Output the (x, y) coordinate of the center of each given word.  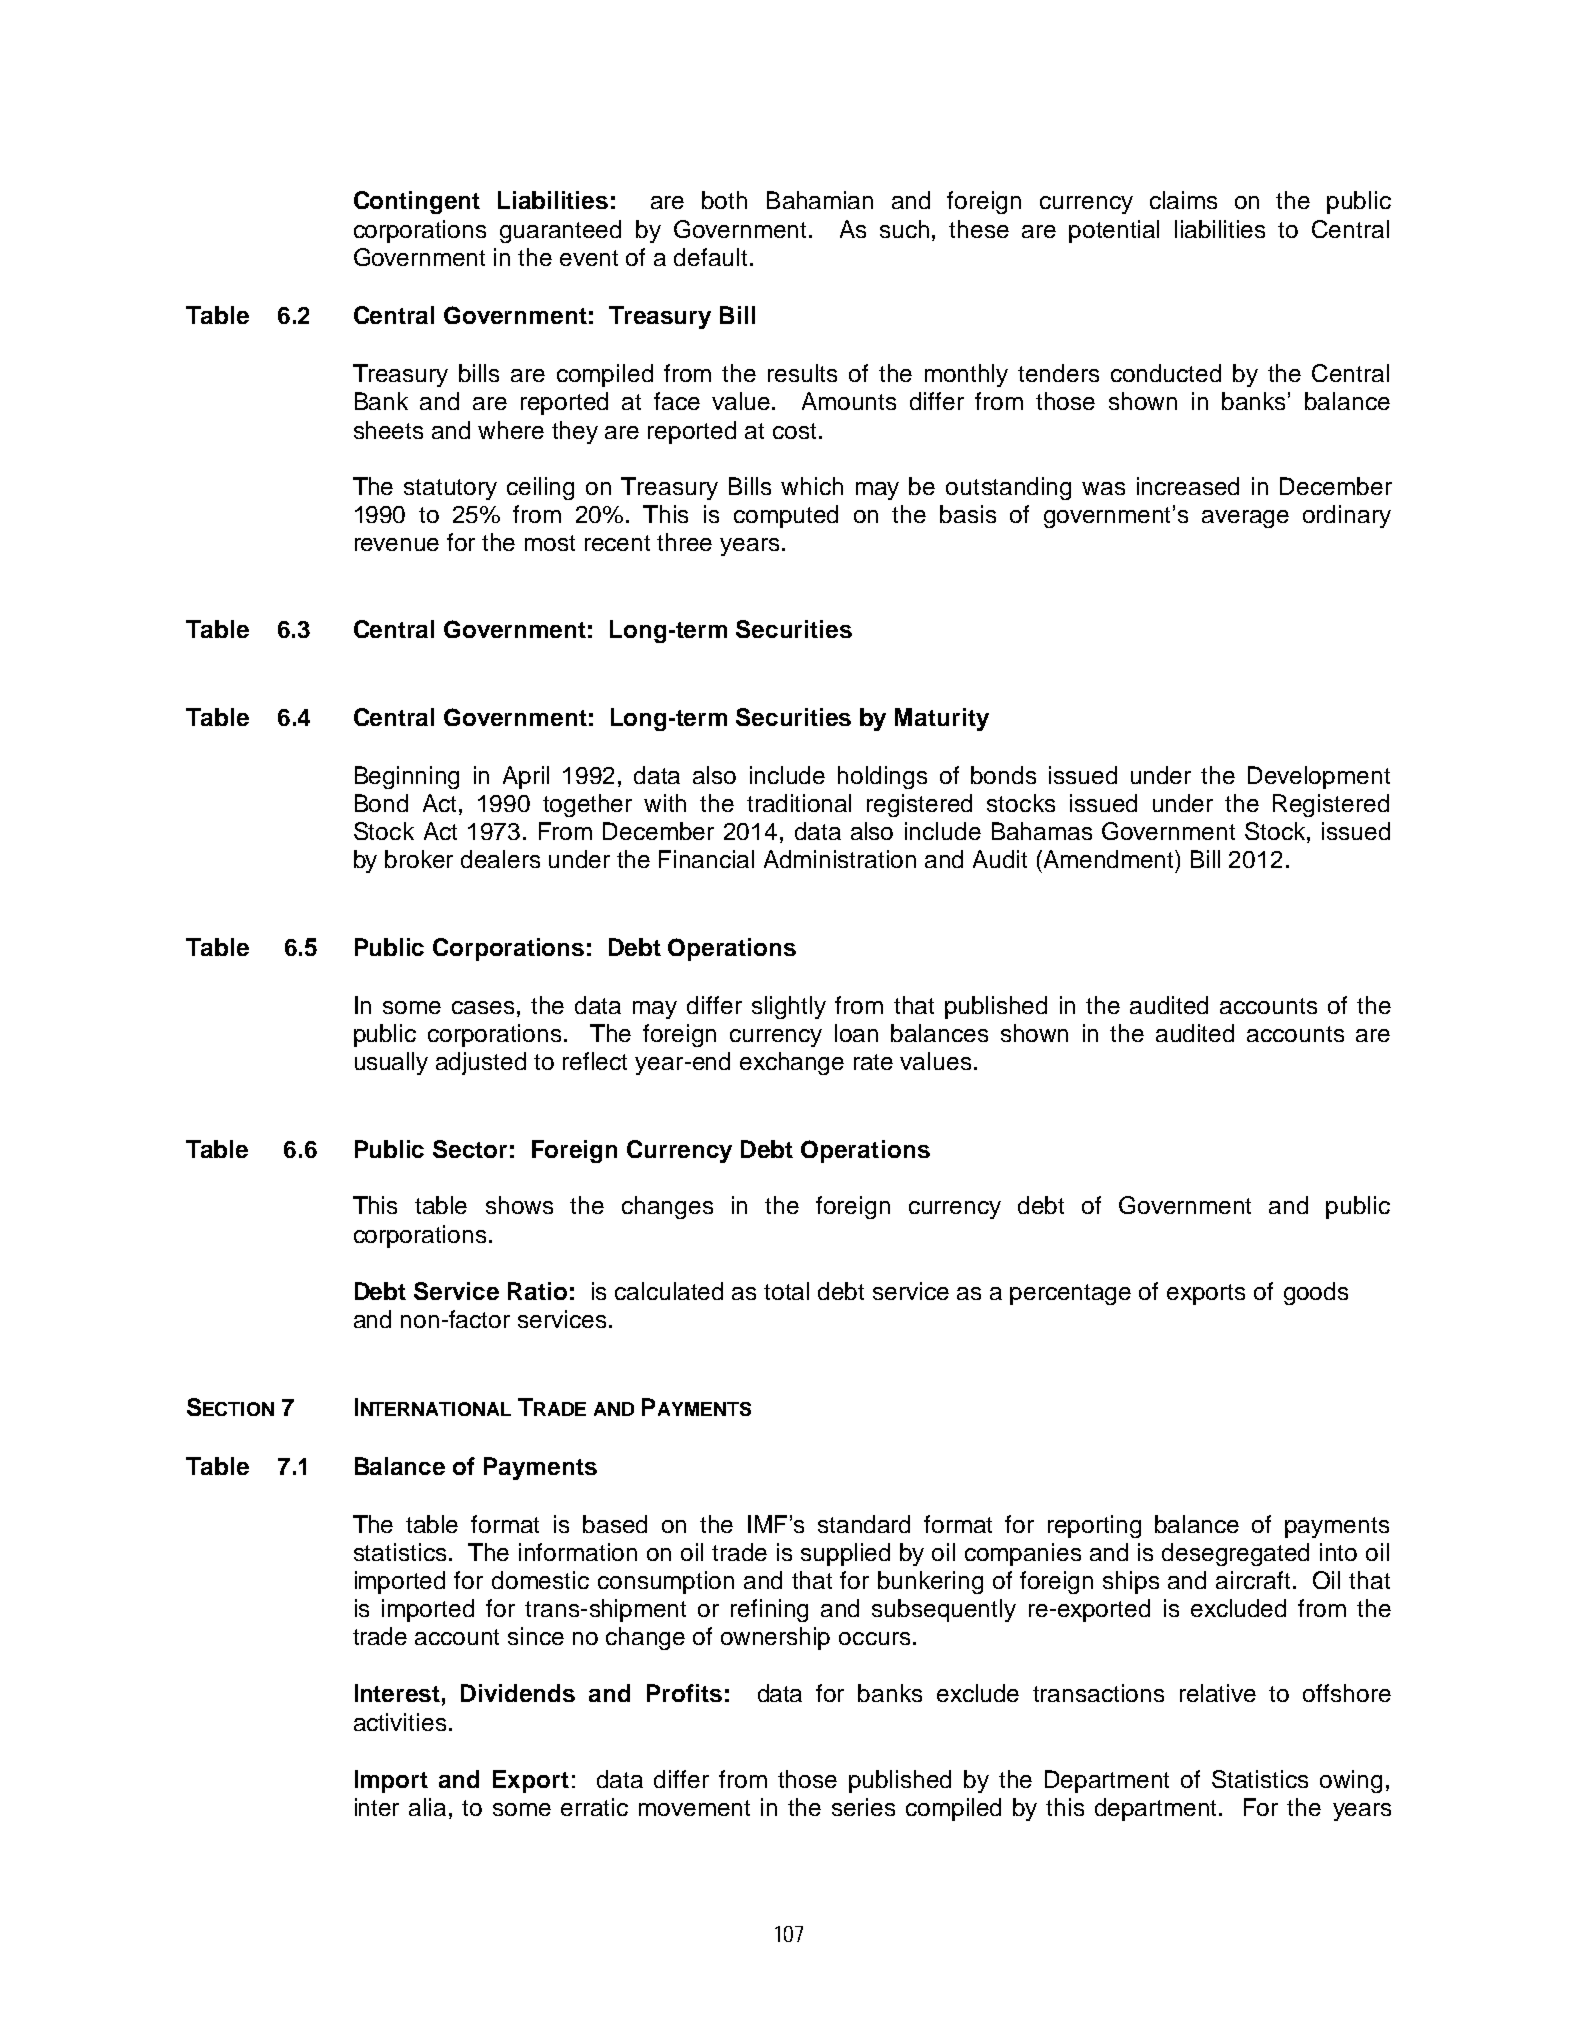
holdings (882, 777)
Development (1319, 777)
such (904, 229)
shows (519, 1205)
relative (1218, 1693)
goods (1316, 1293)
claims (1183, 200)
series (863, 1807)
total (786, 1291)
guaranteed (560, 231)
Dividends (518, 1693)
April (526, 777)
